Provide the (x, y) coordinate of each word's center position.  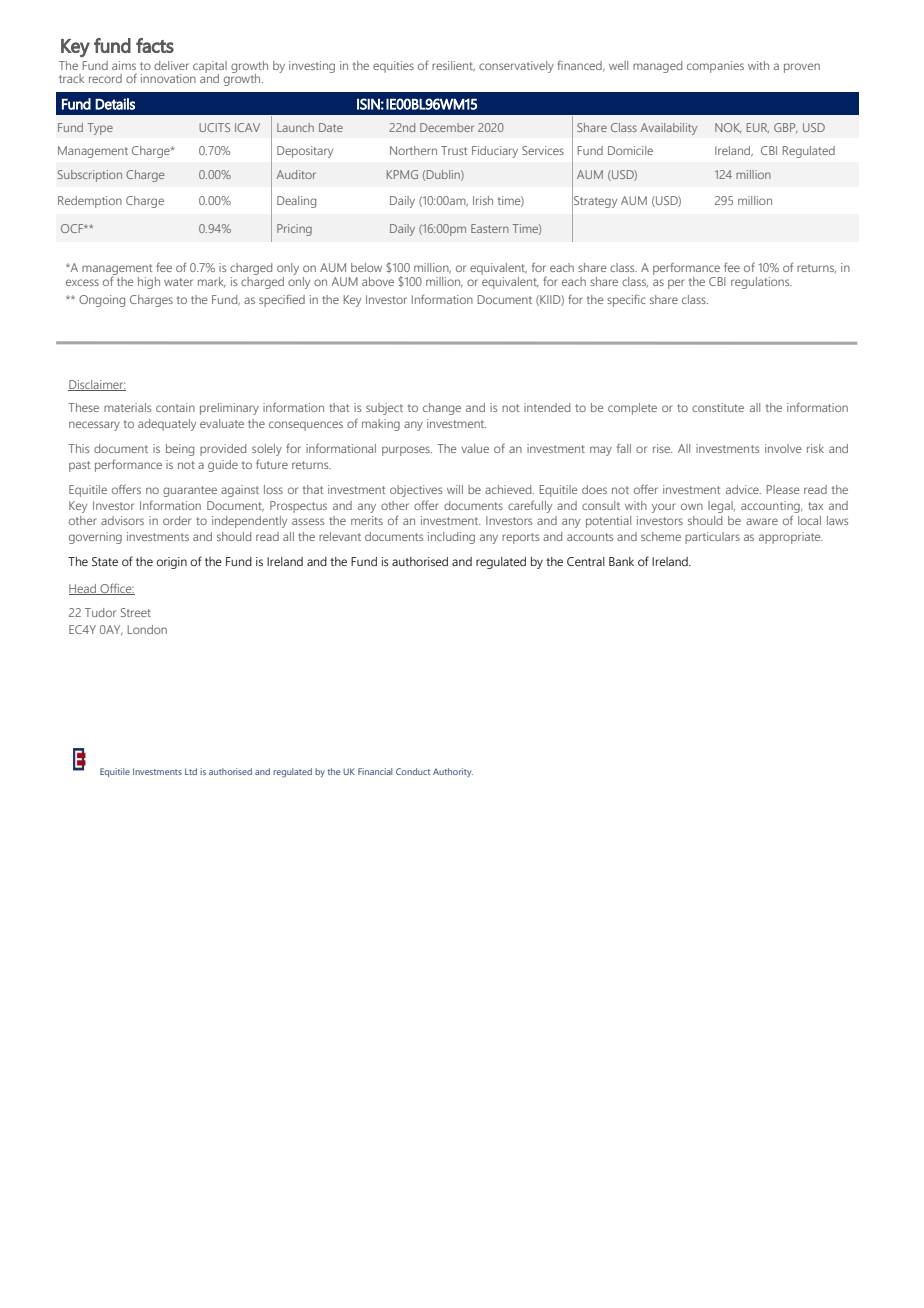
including (451, 538)
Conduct (413, 771)
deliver (171, 65)
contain (175, 407)
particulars (712, 538)
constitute (718, 407)
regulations (761, 283)
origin (171, 563)
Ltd (191, 771)
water (178, 282)
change (442, 409)
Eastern (490, 228)
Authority (453, 772)
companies (715, 67)
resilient (453, 66)
